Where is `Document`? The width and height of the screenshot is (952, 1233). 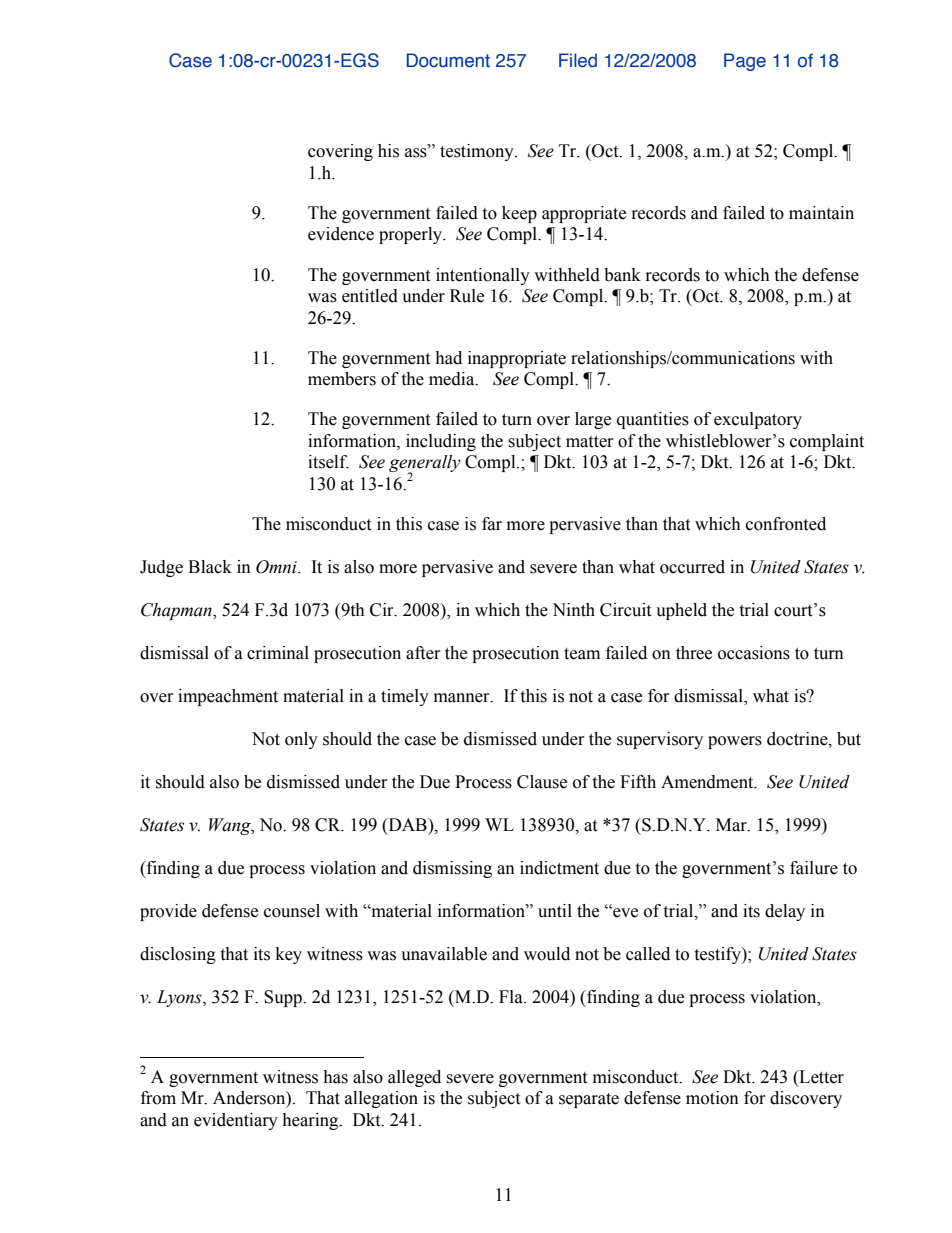 Document is located at coordinates (448, 60).
